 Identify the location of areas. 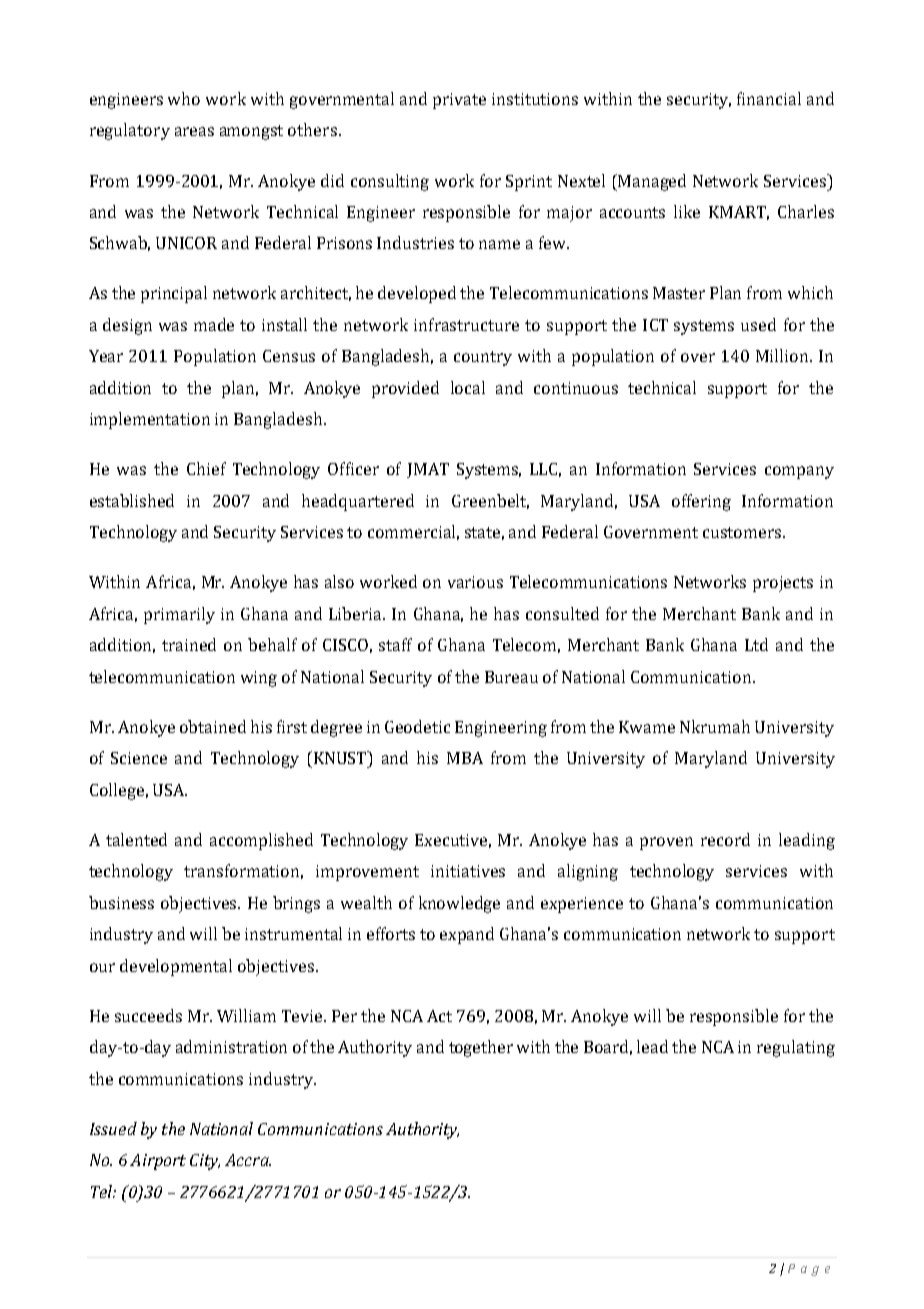
(194, 131).
